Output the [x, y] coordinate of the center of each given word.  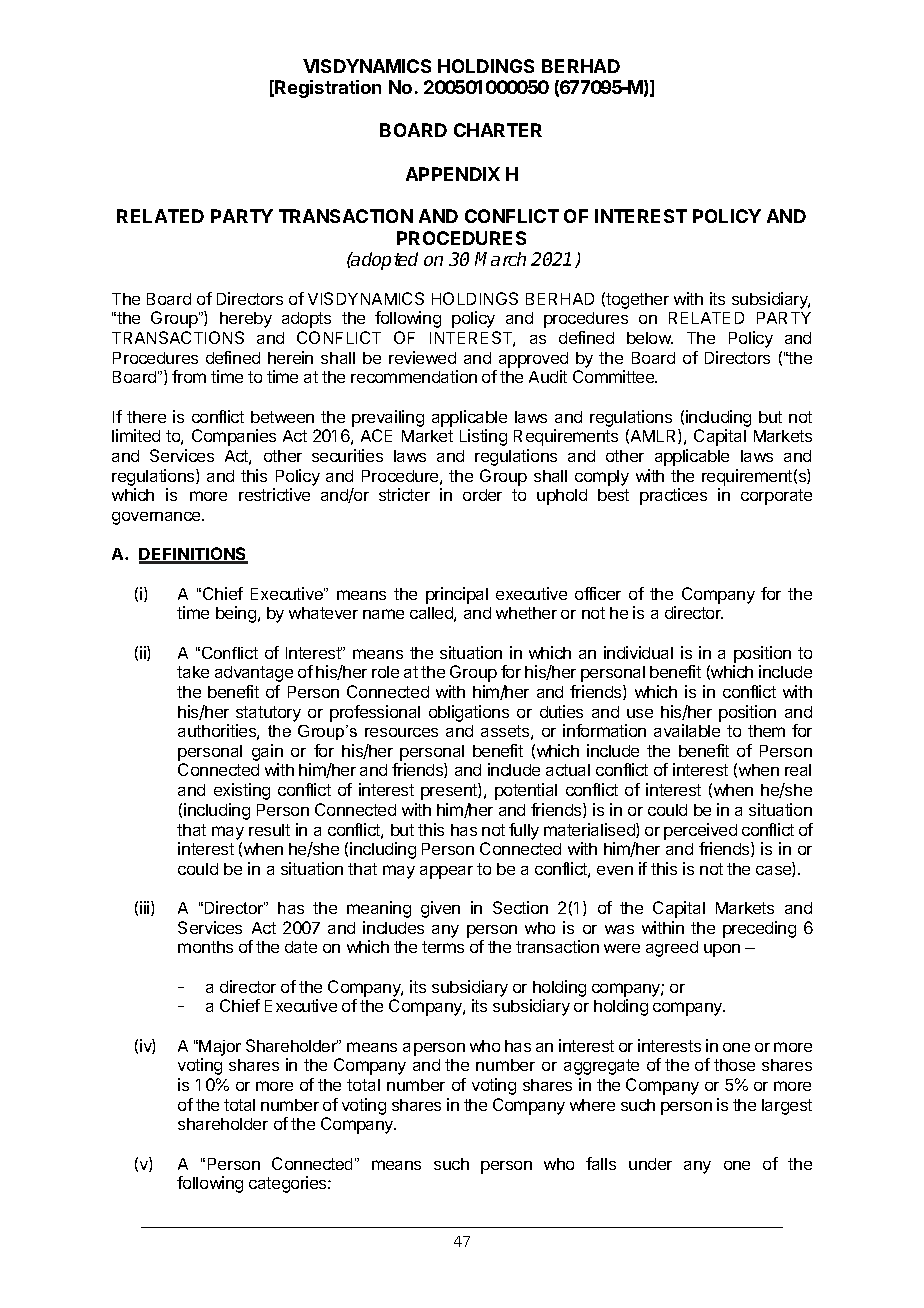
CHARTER [498, 130]
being [237, 614]
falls [601, 1163]
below [650, 338]
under [650, 1164]
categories [289, 1184]
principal [457, 595]
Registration [328, 89]
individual [638, 652]
